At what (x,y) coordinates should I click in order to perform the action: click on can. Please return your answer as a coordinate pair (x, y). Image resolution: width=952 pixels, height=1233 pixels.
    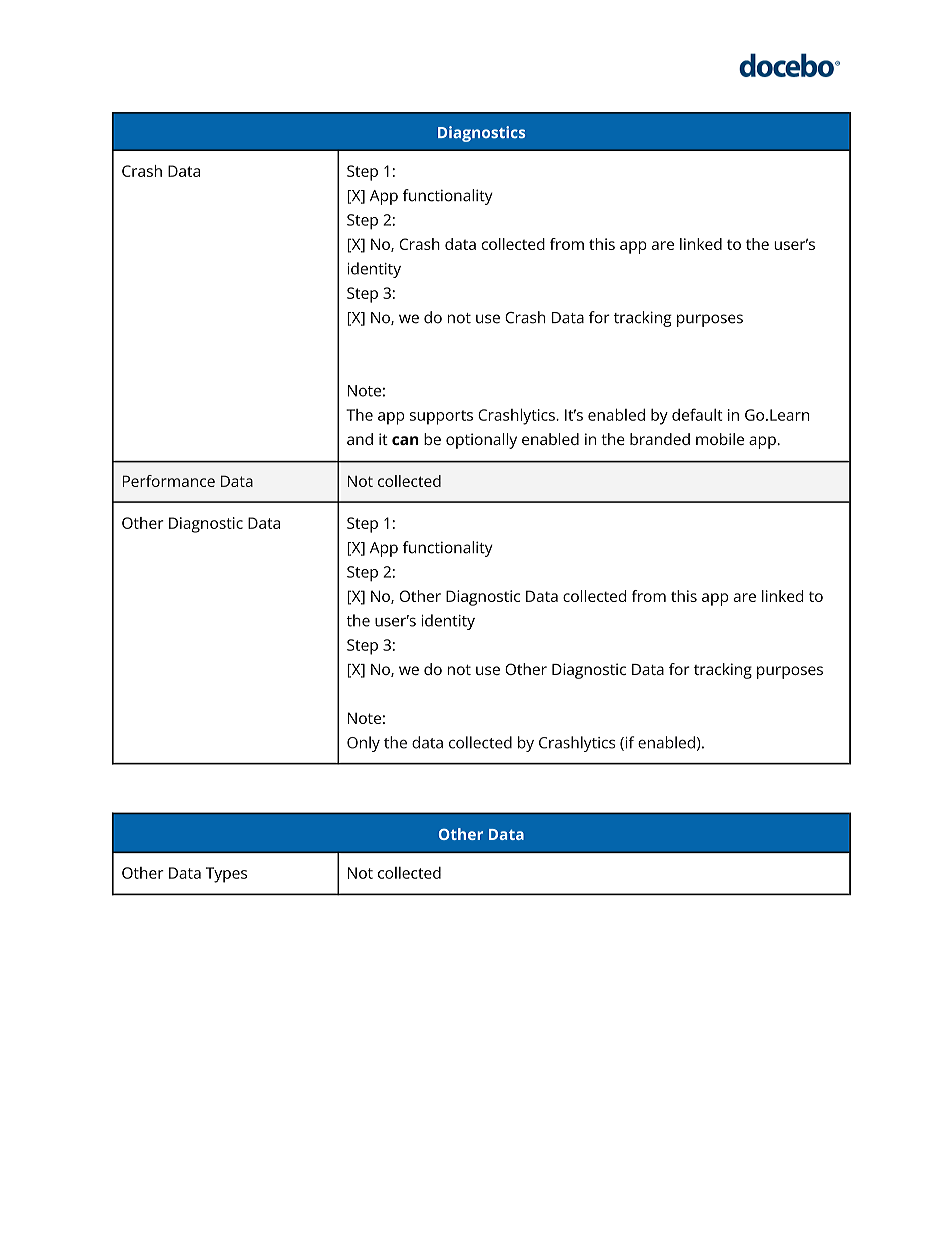
    Looking at the image, I should click on (405, 440).
